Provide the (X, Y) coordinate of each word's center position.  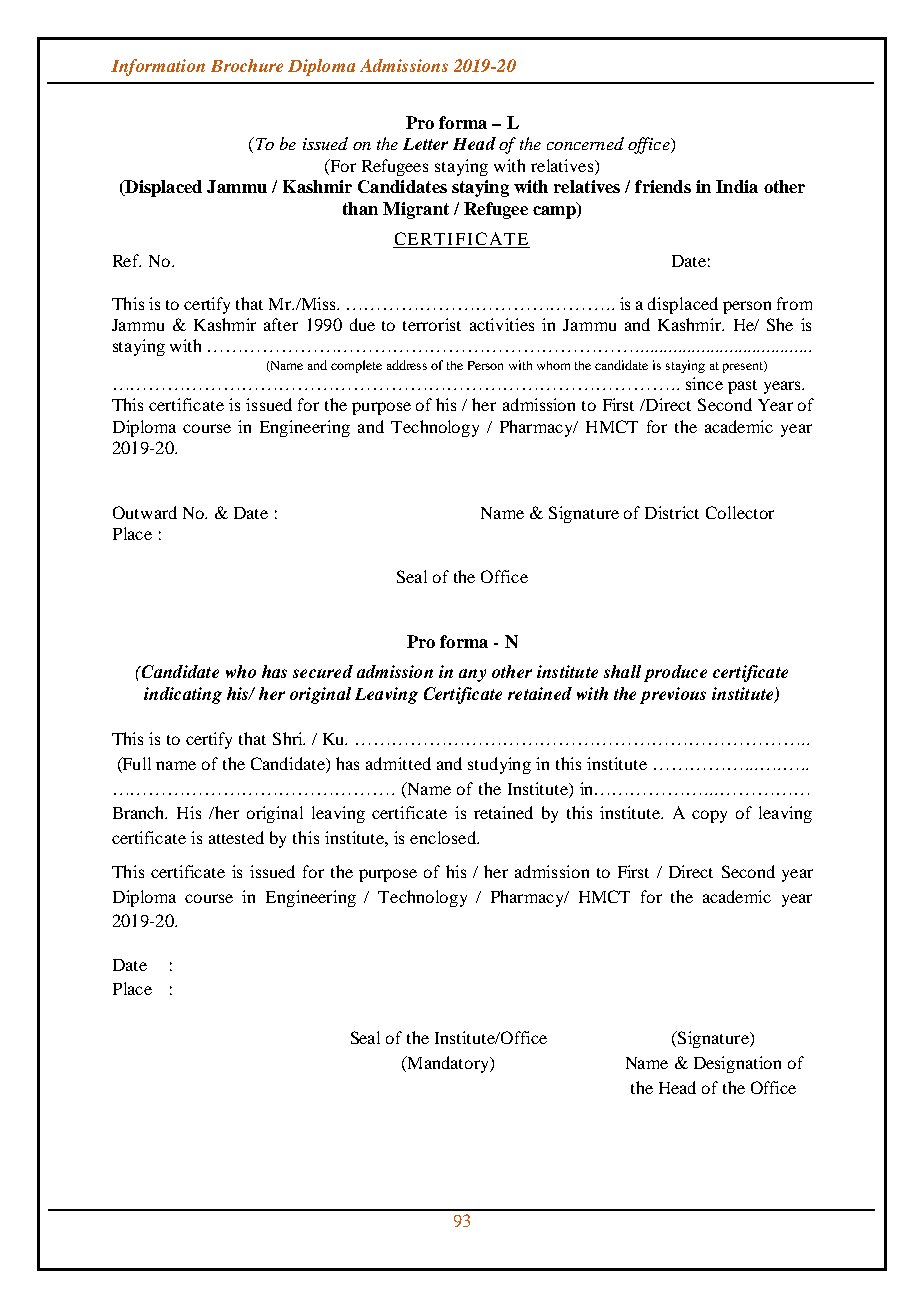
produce (675, 673)
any (472, 675)
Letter (425, 144)
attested (236, 837)
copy (709, 816)
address (407, 365)
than (360, 208)
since (704, 383)
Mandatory (448, 1064)
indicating (183, 695)
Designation (737, 1064)
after (281, 324)
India (737, 186)
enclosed (444, 837)
